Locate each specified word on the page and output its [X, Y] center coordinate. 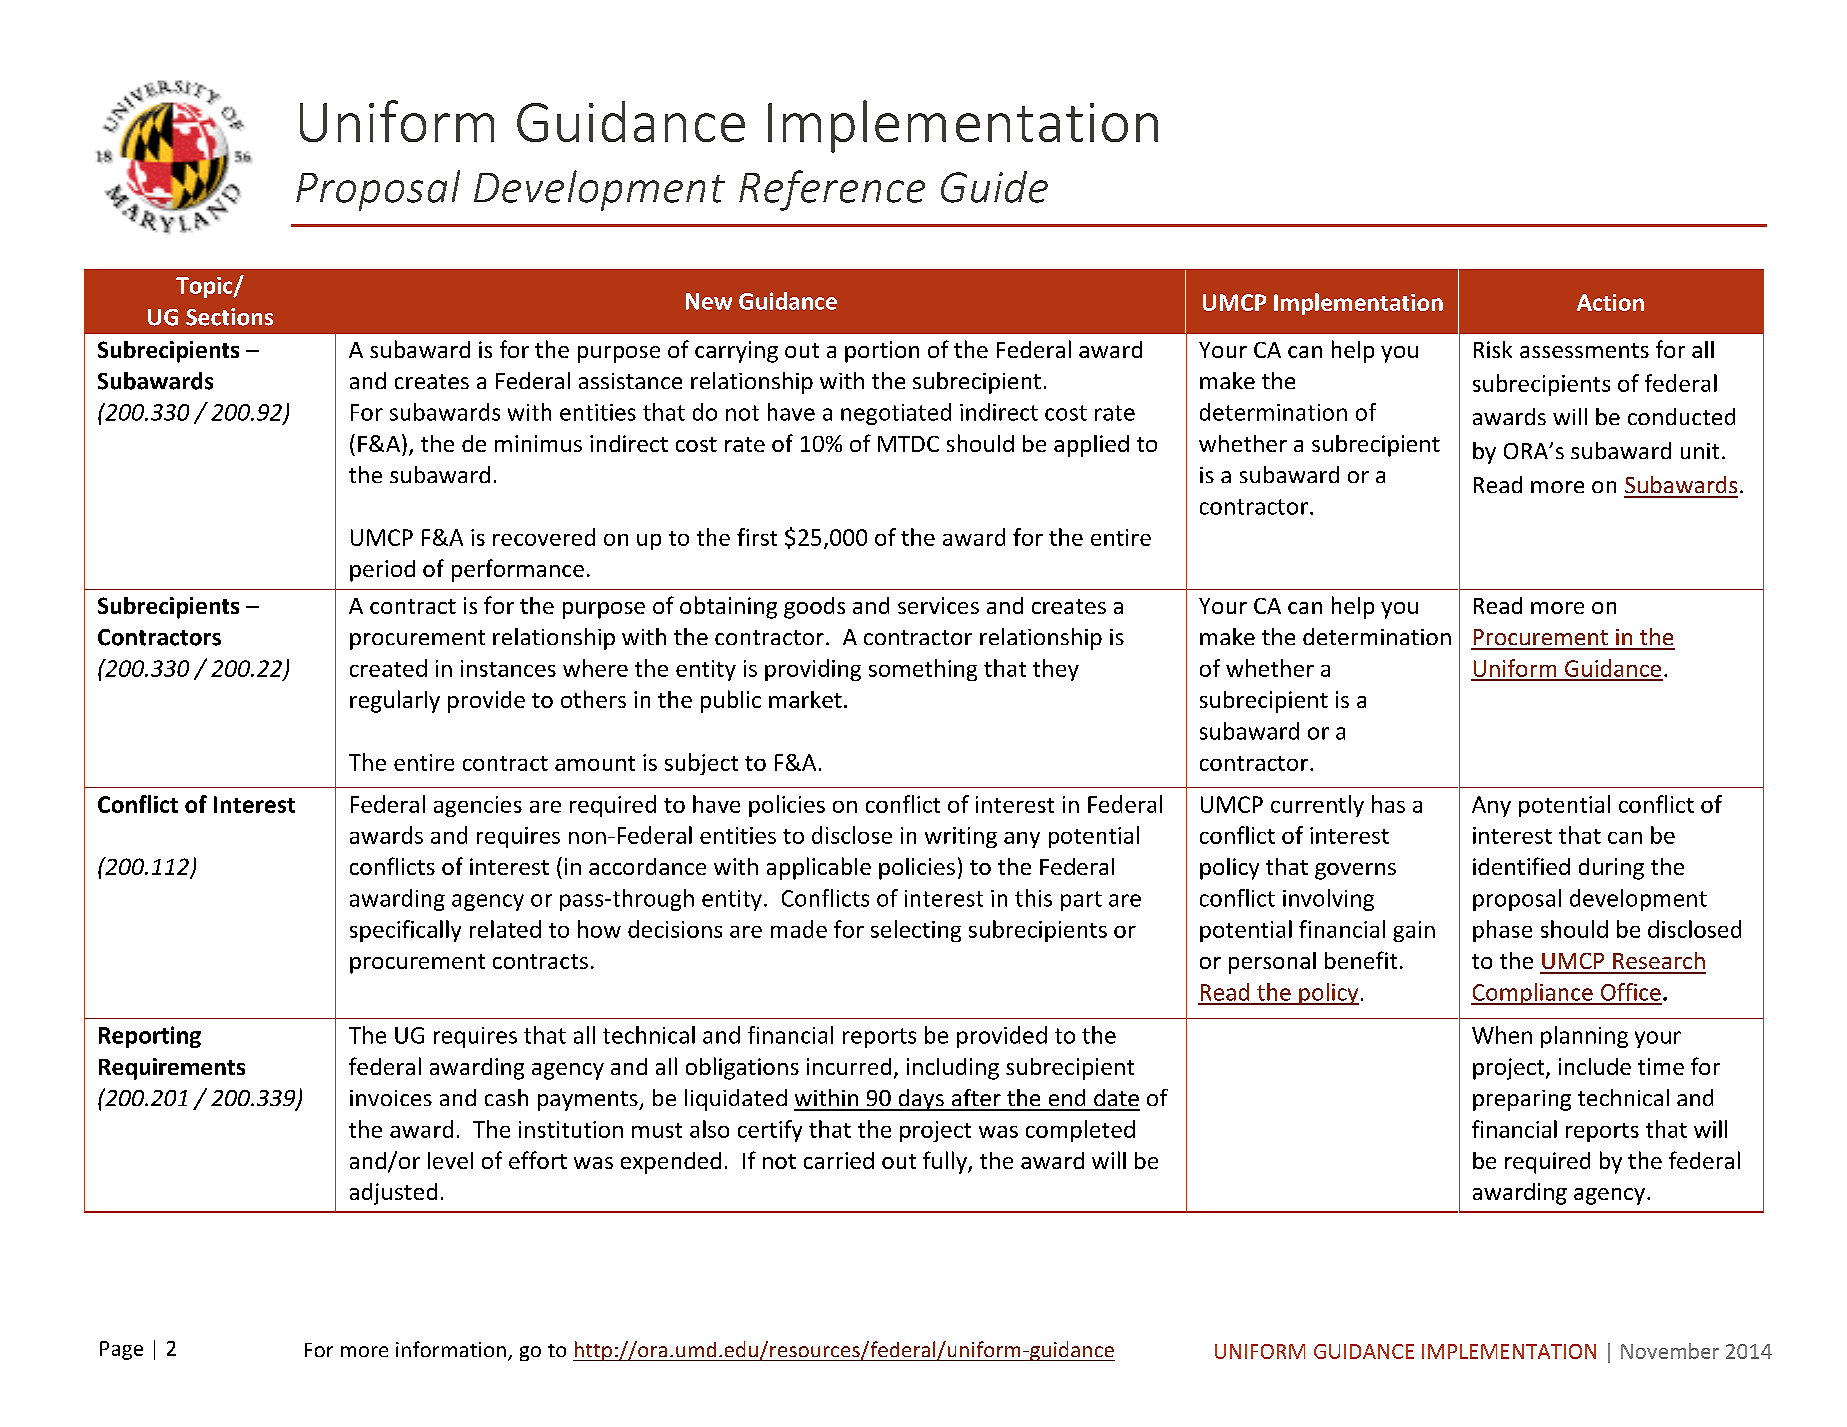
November [1670, 1351]
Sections [229, 317]
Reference [832, 190]
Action [1610, 302]
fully [946, 1162]
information [451, 1349]
